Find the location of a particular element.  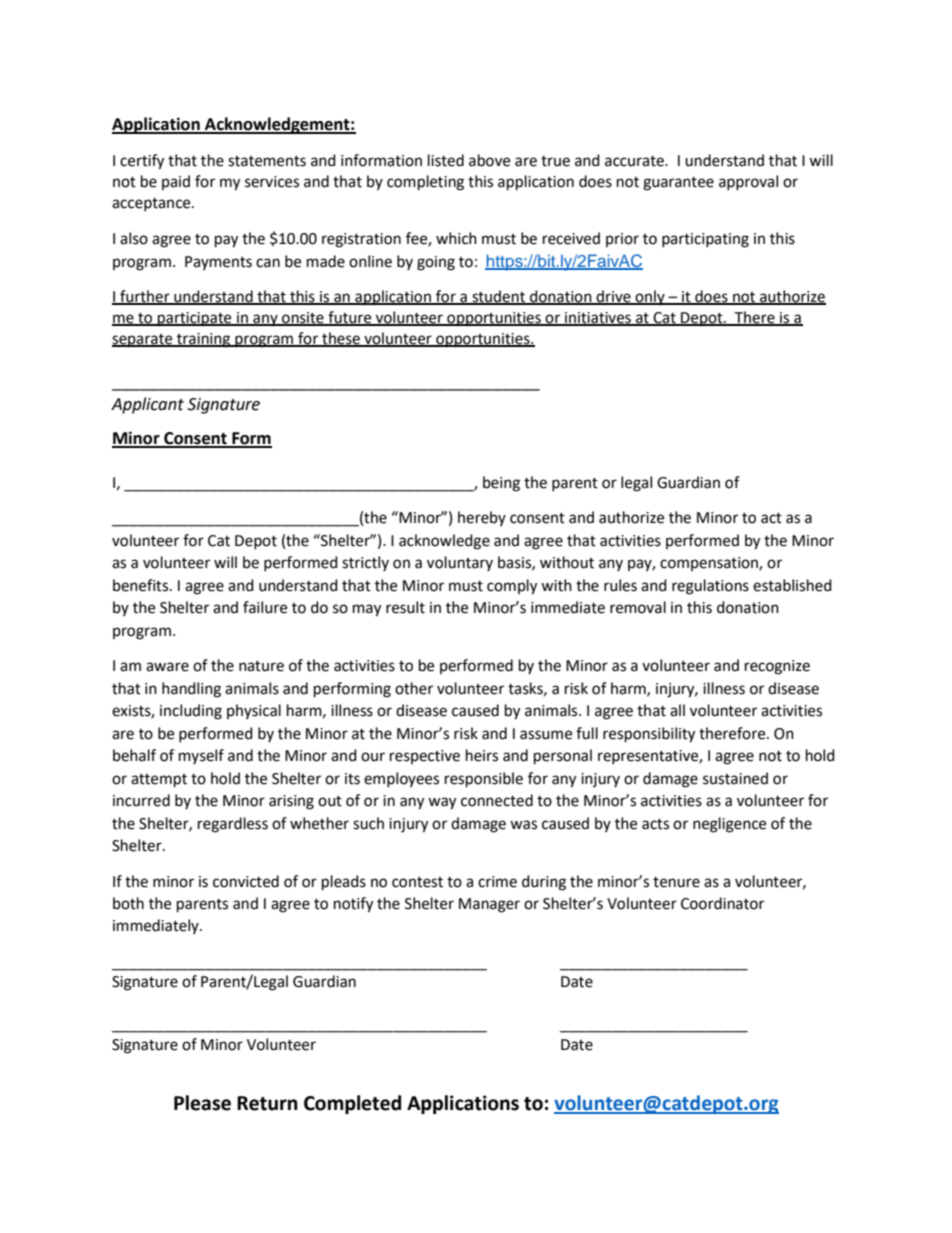

guarantee is located at coordinates (678, 184).
